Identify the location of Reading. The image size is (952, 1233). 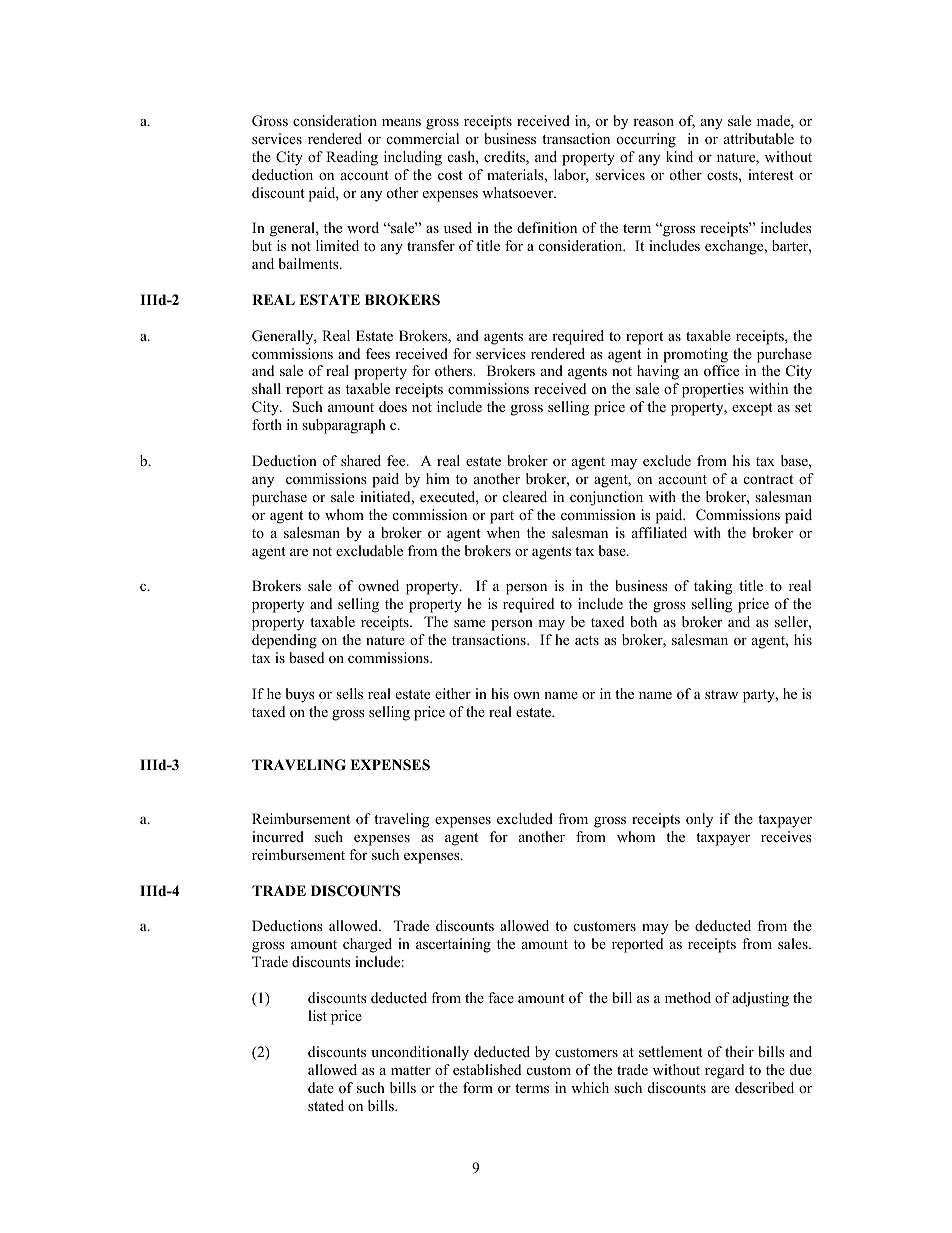
(352, 158).
